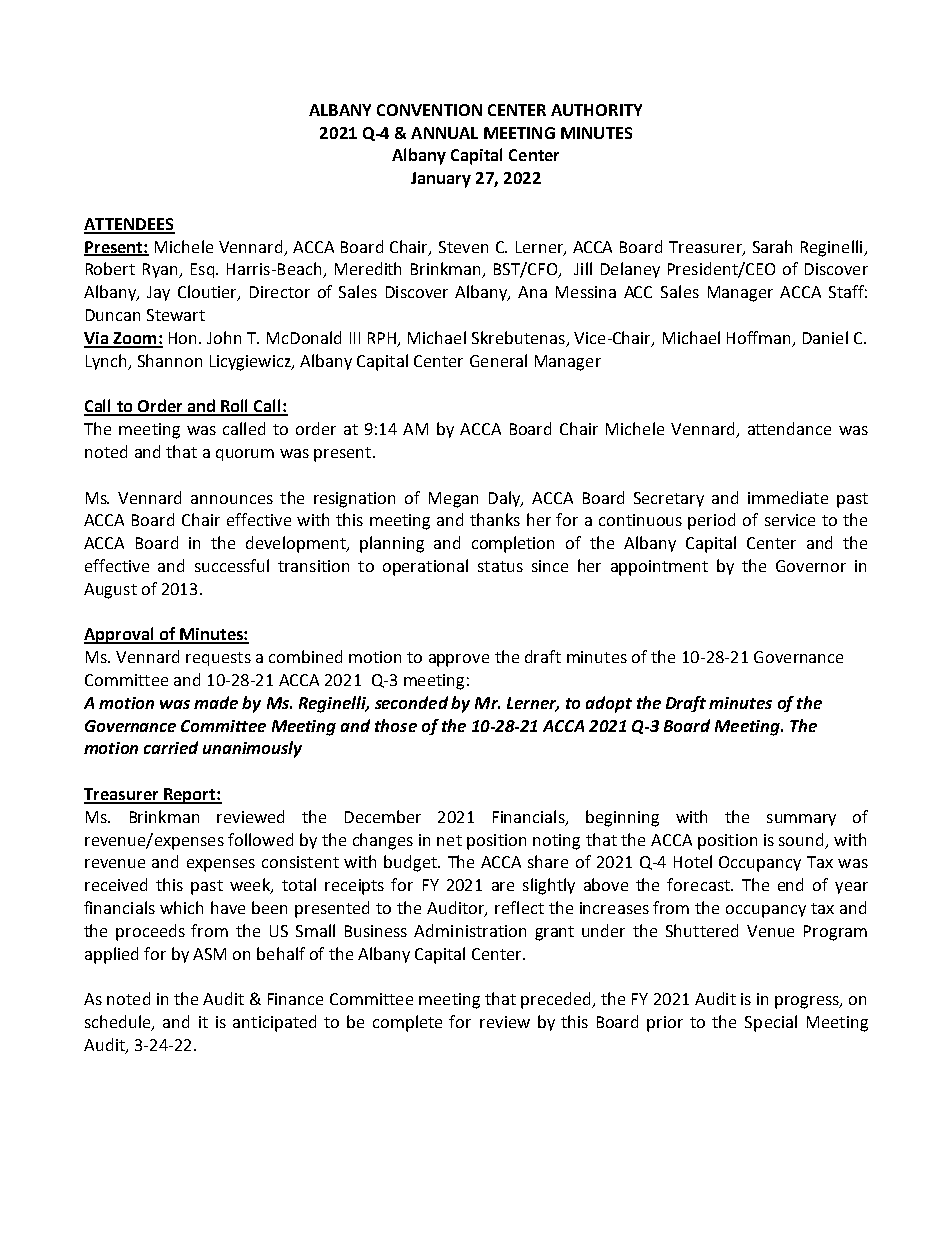 Image resolution: width=952 pixels, height=1233 pixels. I want to click on Roll, so click(235, 407).
